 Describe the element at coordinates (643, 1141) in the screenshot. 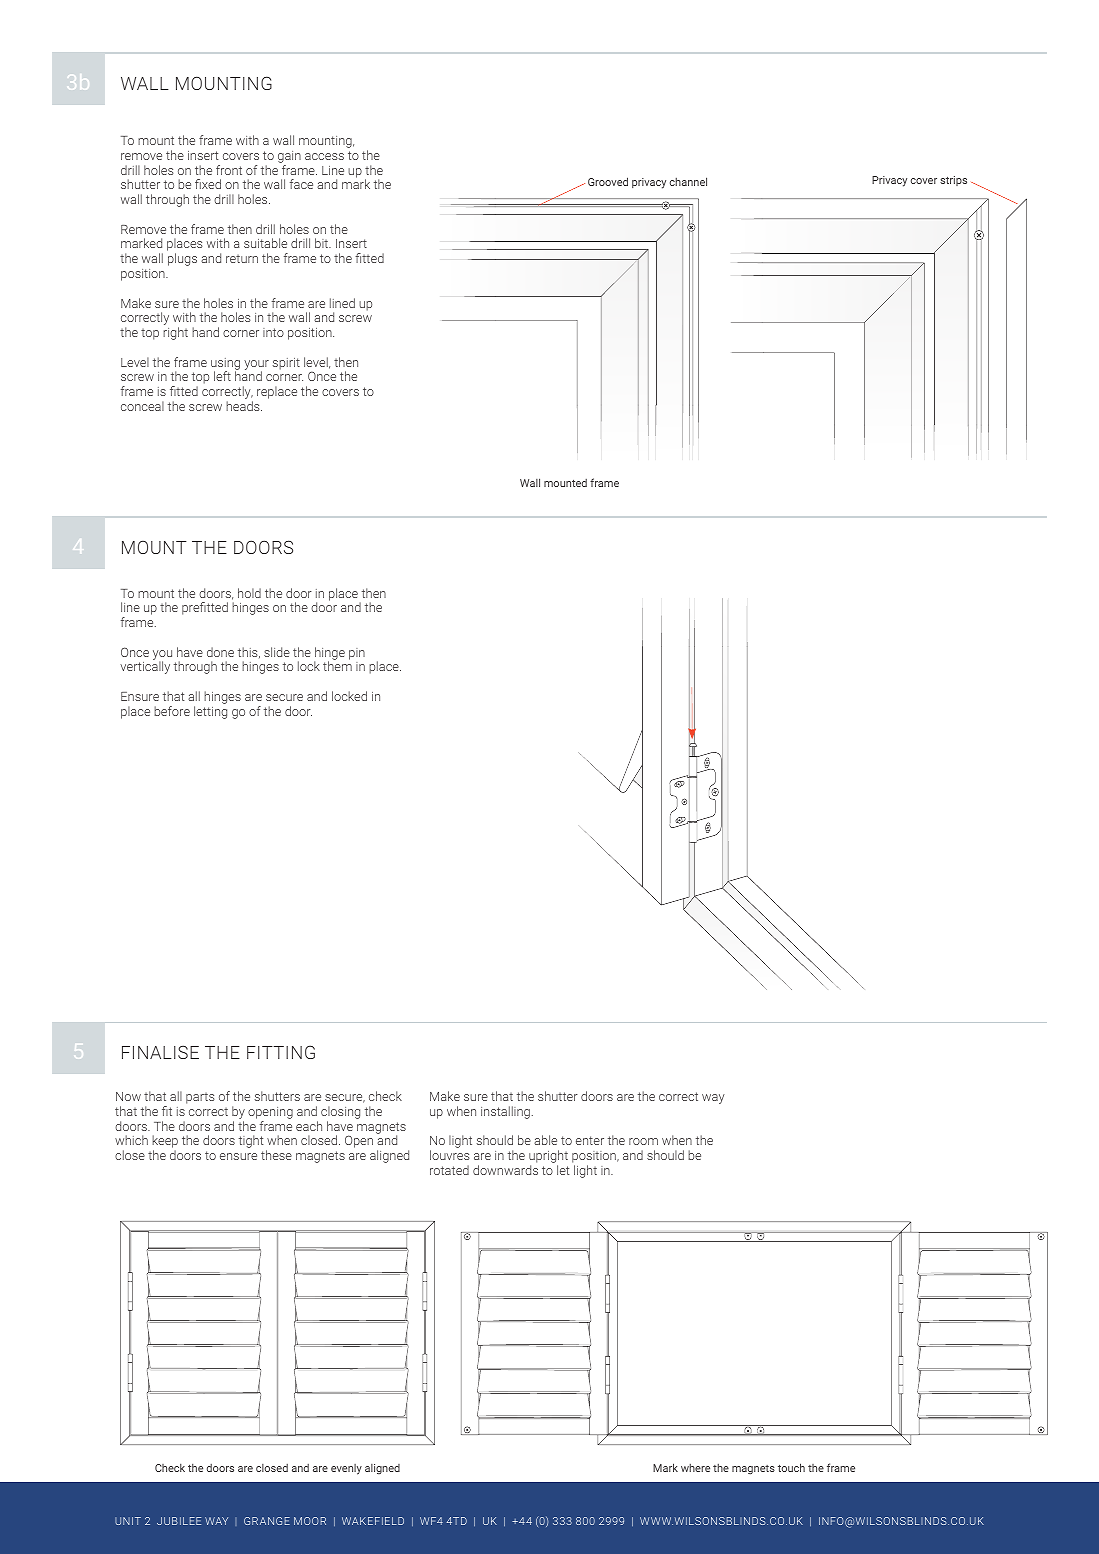

I see `room` at that location.
